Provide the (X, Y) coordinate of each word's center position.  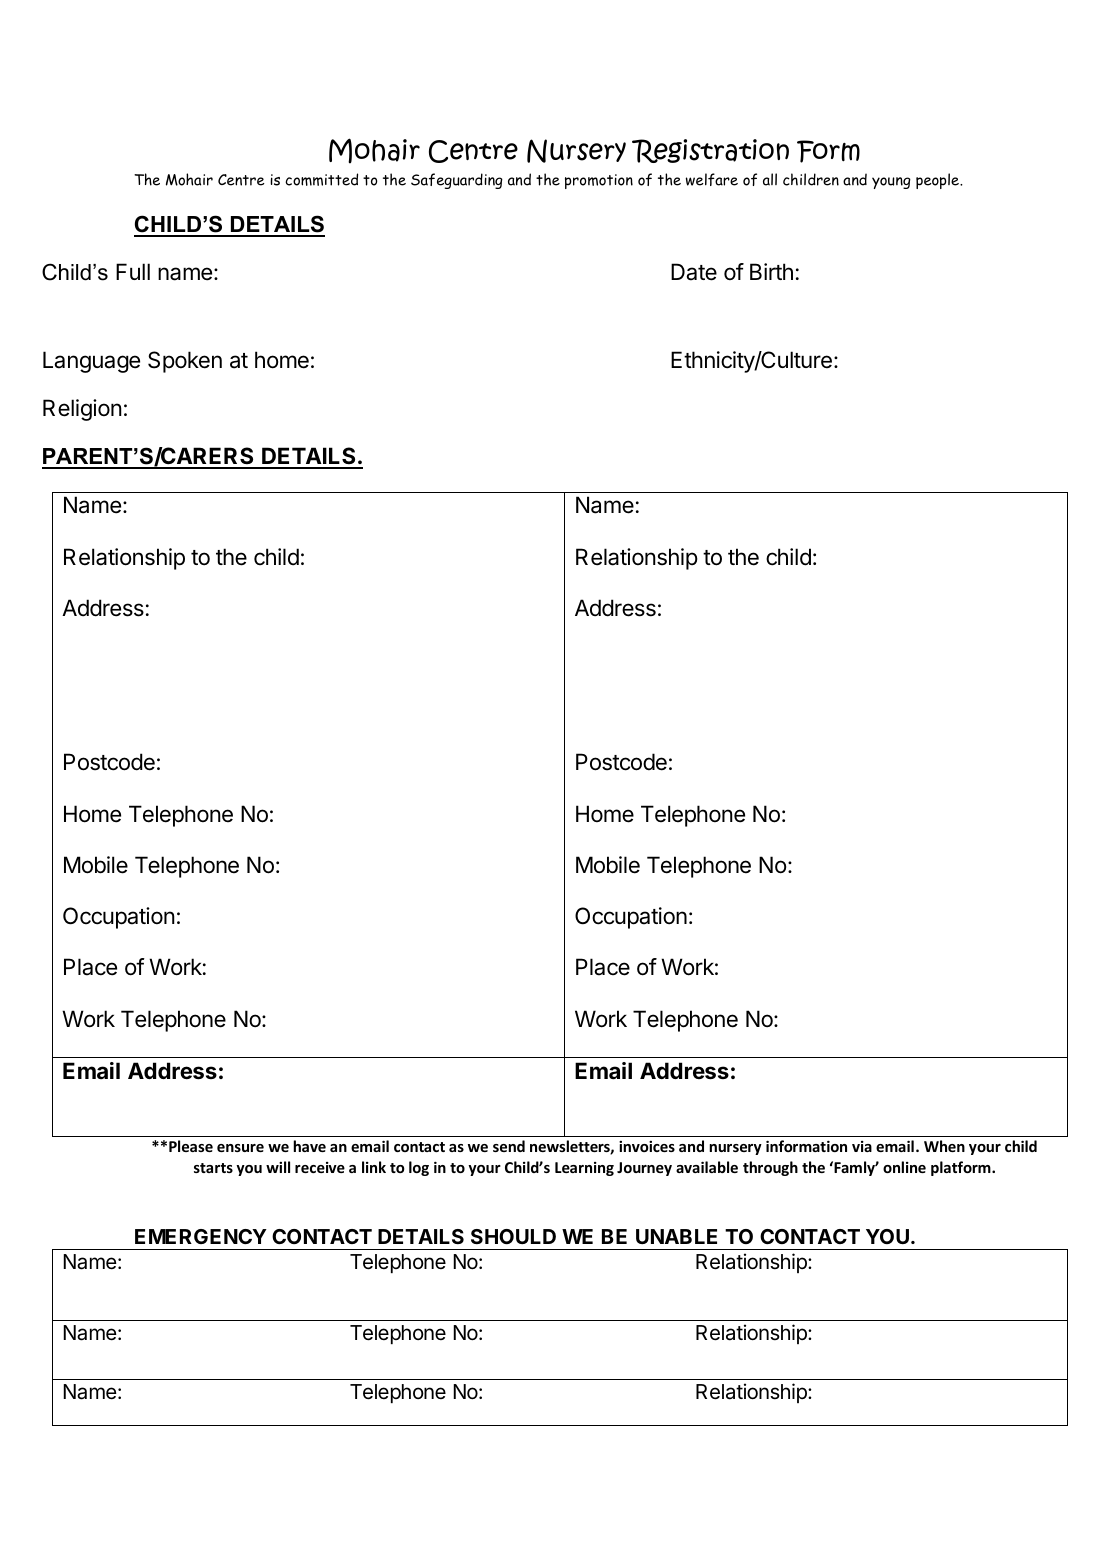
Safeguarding (457, 181)
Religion (82, 410)
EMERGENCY (201, 1236)
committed (321, 179)
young (891, 183)
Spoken (185, 362)
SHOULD (513, 1236)
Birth (771, 271)
